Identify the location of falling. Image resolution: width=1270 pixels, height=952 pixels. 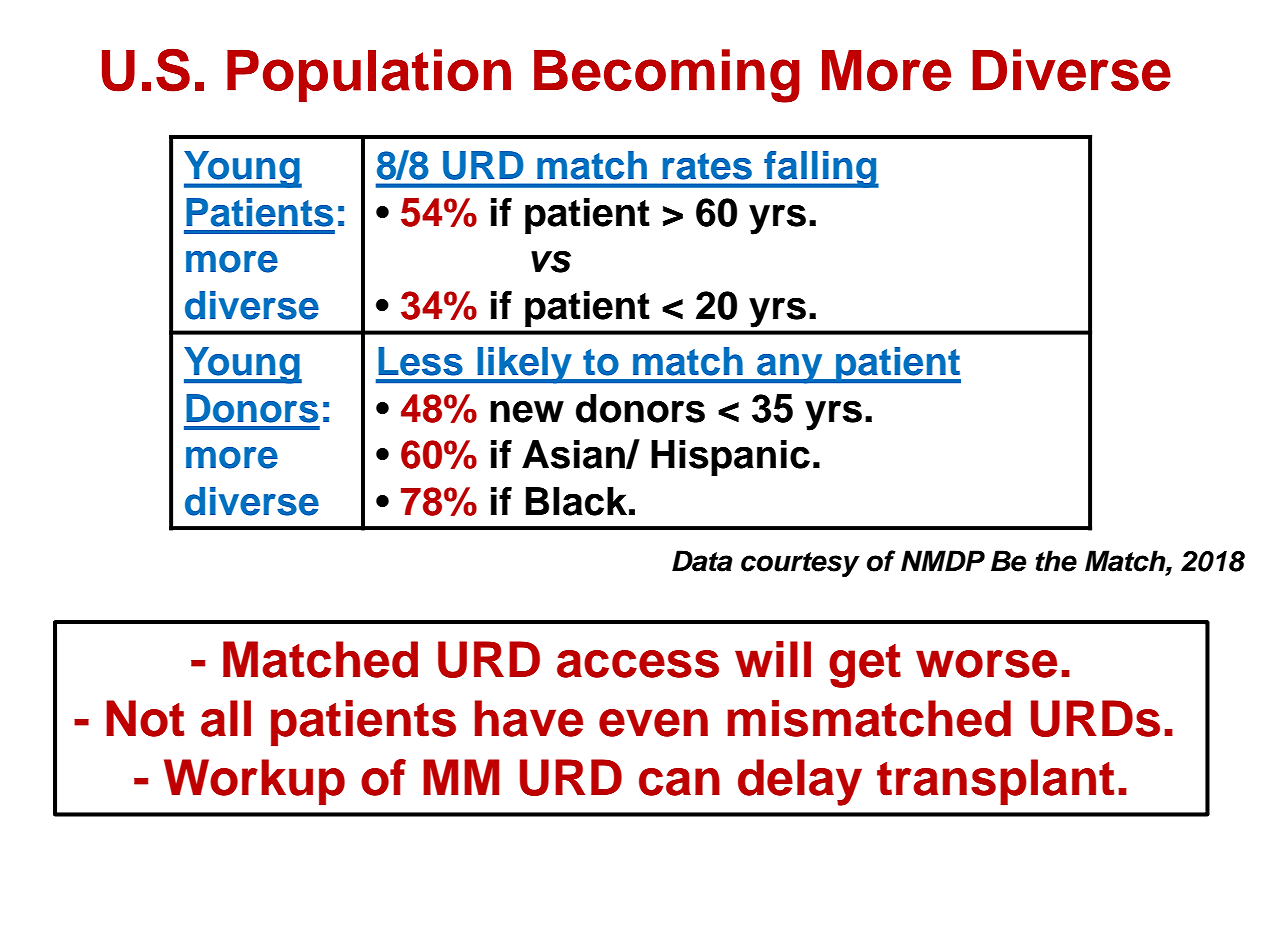
(820, 169).
